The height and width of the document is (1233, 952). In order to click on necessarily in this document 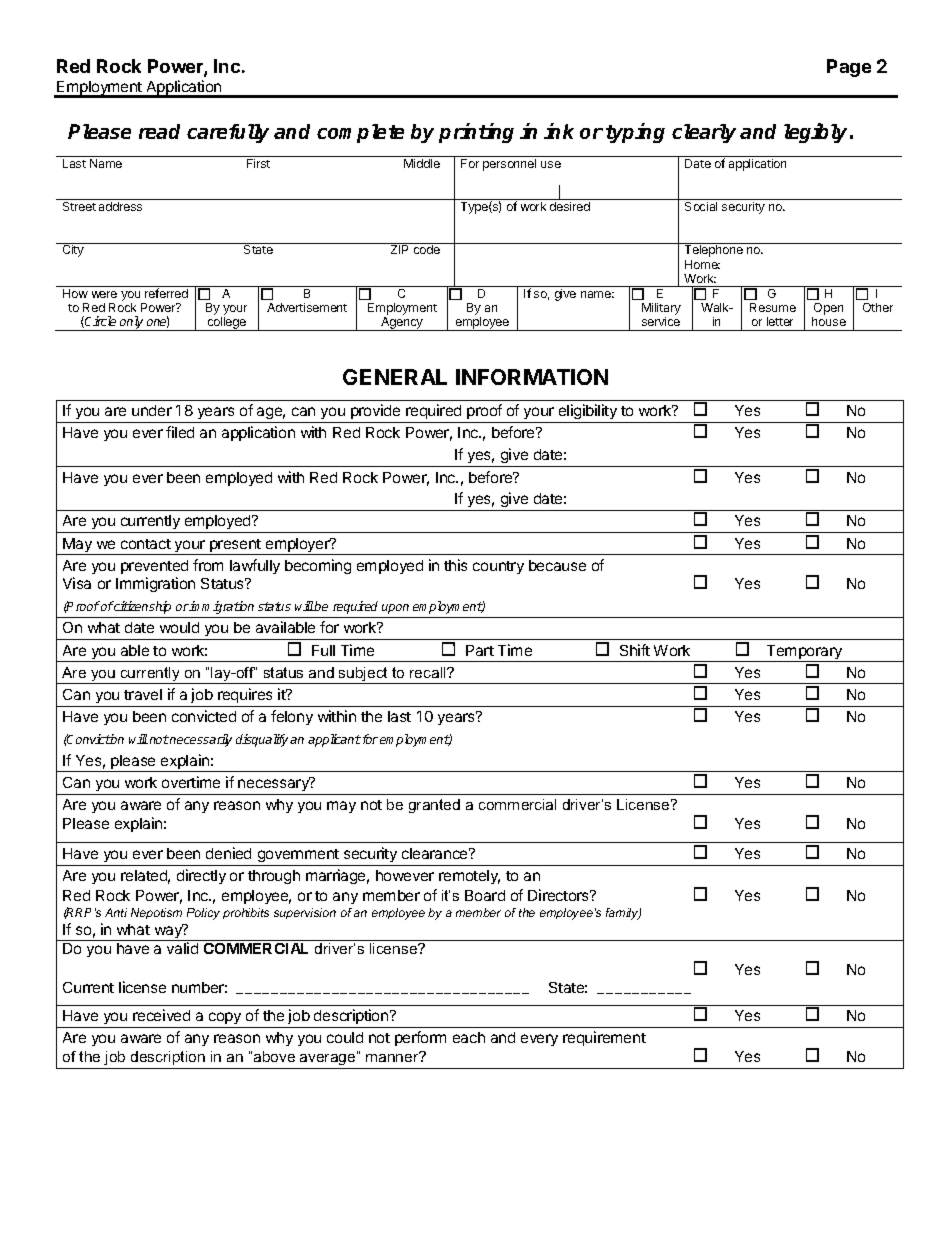, I will do `click(201, 740)`.
